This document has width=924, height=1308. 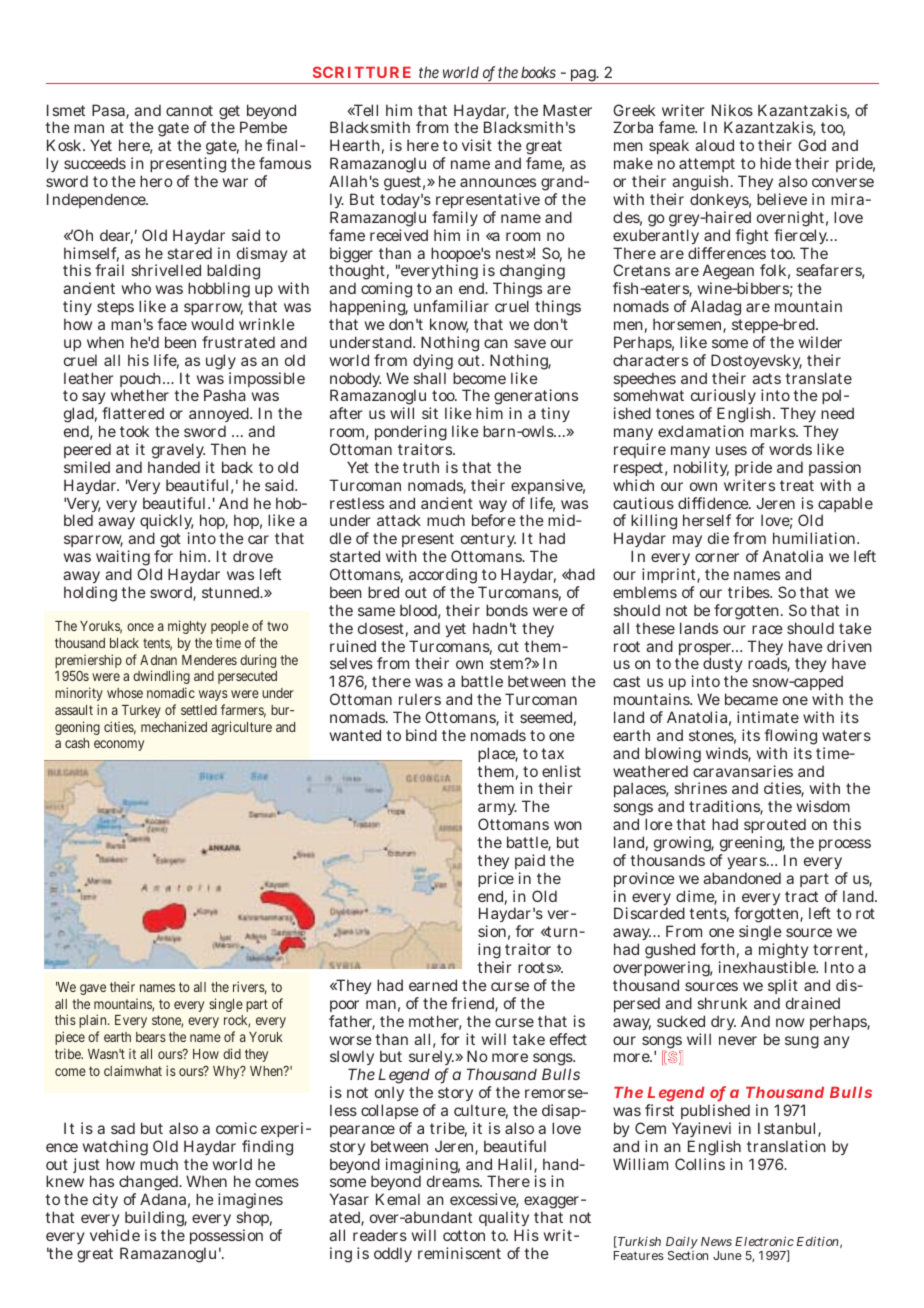 What do you see at coordinates (156, 1220) in the document?
I see `building` at bounding box center [156, 1220].
